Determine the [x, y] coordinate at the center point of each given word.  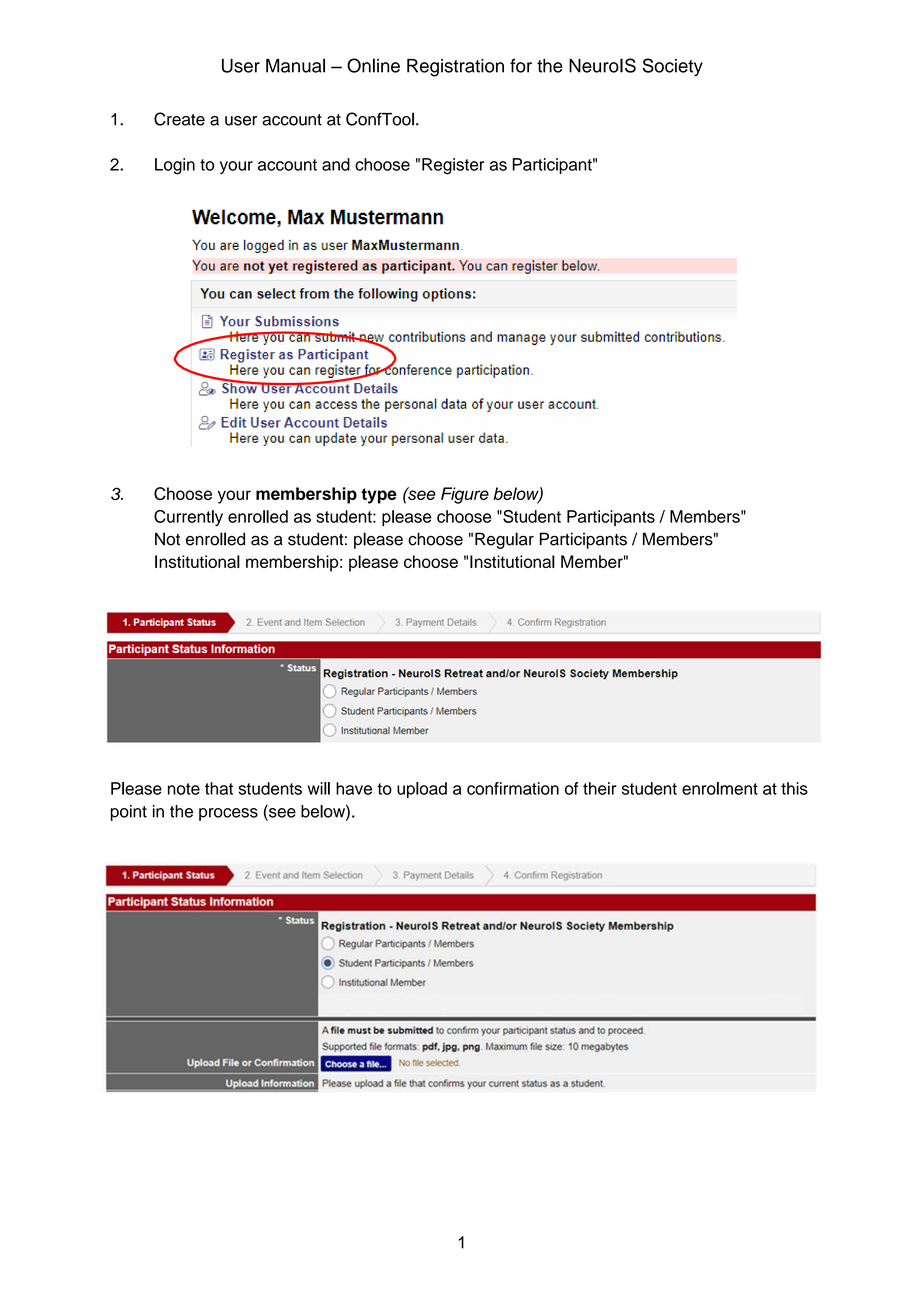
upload [422, 790]
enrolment [720, 788]
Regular [504, 540]
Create [179, 119]
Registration [455, 68]
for [521, 65]
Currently [188, 518]
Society [672, 67]
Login [175, 166]
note [184, 789]
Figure [465, 495]
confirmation [513, 788]
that [219, 788]
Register [453, 166]
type [379, 496]
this [794, 788]
